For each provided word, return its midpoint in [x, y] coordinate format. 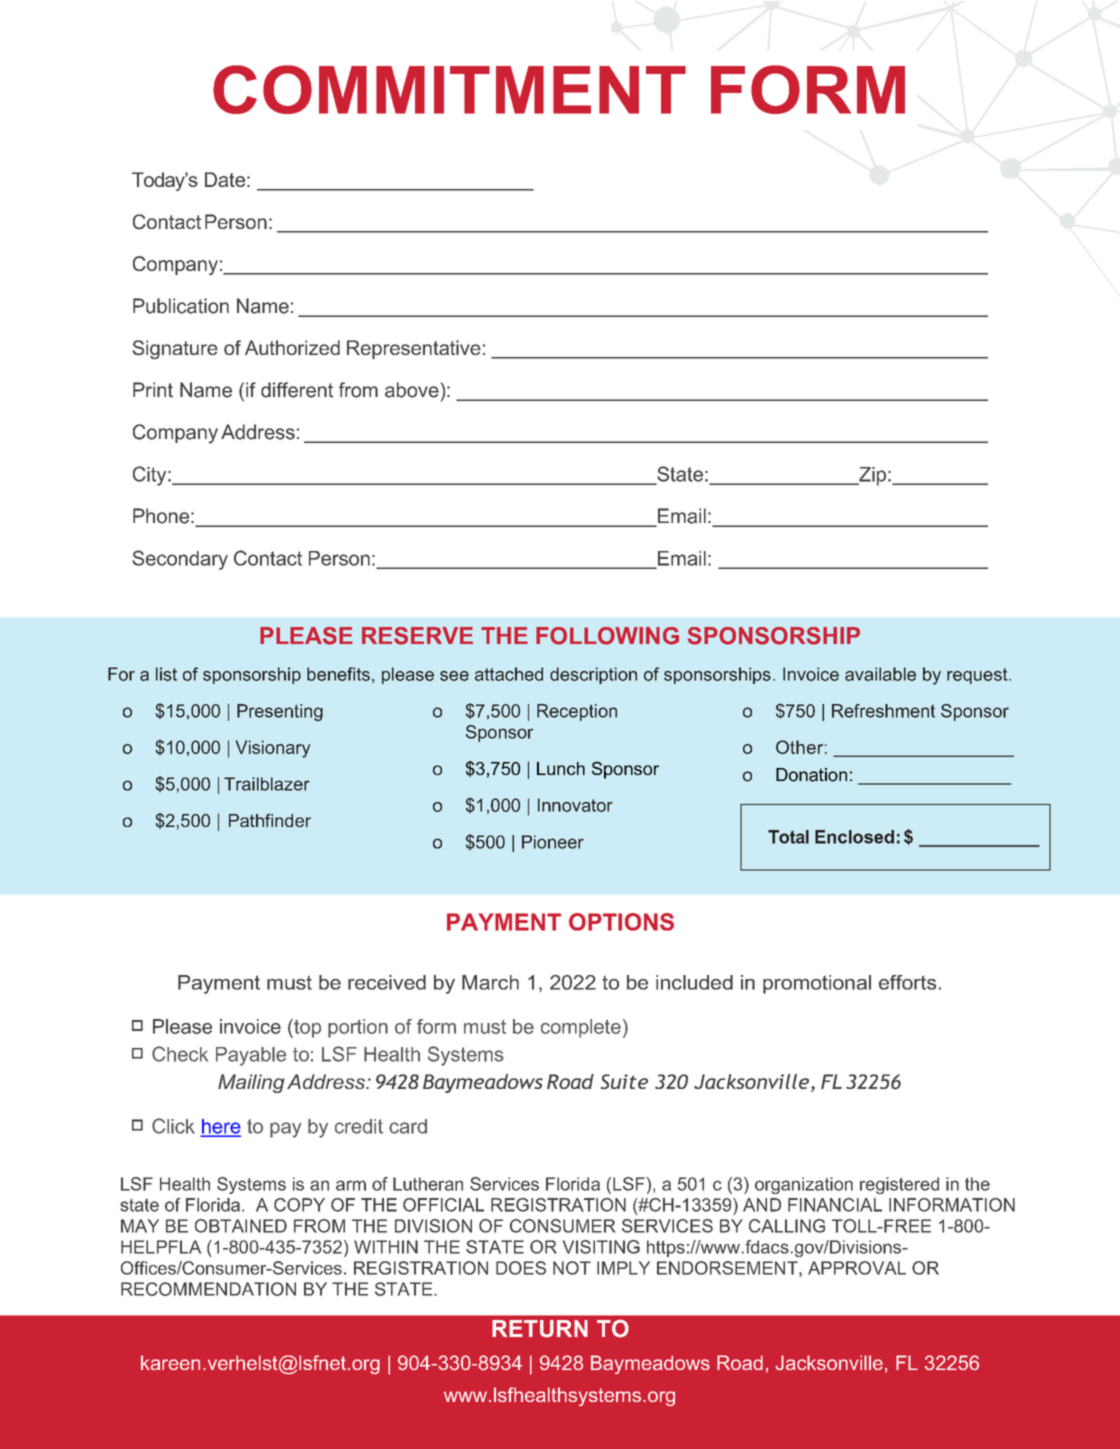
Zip [871, 476]
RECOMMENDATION [208, 1289]
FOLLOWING [607, 636]
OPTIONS [621, 922]
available [880, 674]
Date [226, 179]
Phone [162, 516]
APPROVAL [857, 1268]
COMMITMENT [449, 89]
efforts [907, 982]
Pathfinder [270, 820]
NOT [572, 1268]
